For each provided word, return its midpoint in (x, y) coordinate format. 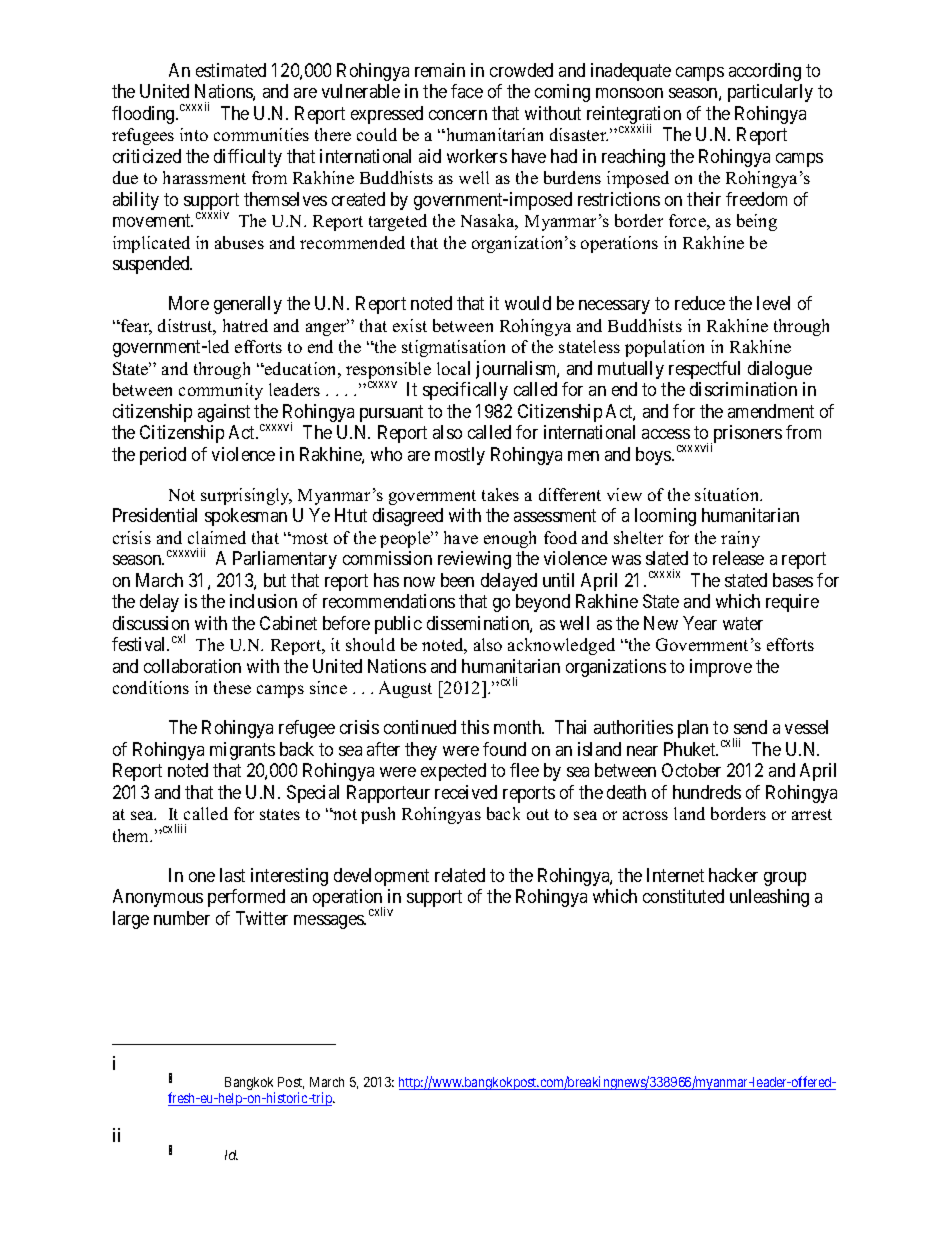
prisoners (746, 435)
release (738, 558)
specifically (465, 391)
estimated (231, 70)
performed (246, 898)
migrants (242, 751)
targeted (398, 222)
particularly (770, 93)
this (475, 727)
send (750, 727)
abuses (239, 242)
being (757, 222)
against (224, 413)
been (457, 580)
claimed (217, 537)
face (467, 91)
